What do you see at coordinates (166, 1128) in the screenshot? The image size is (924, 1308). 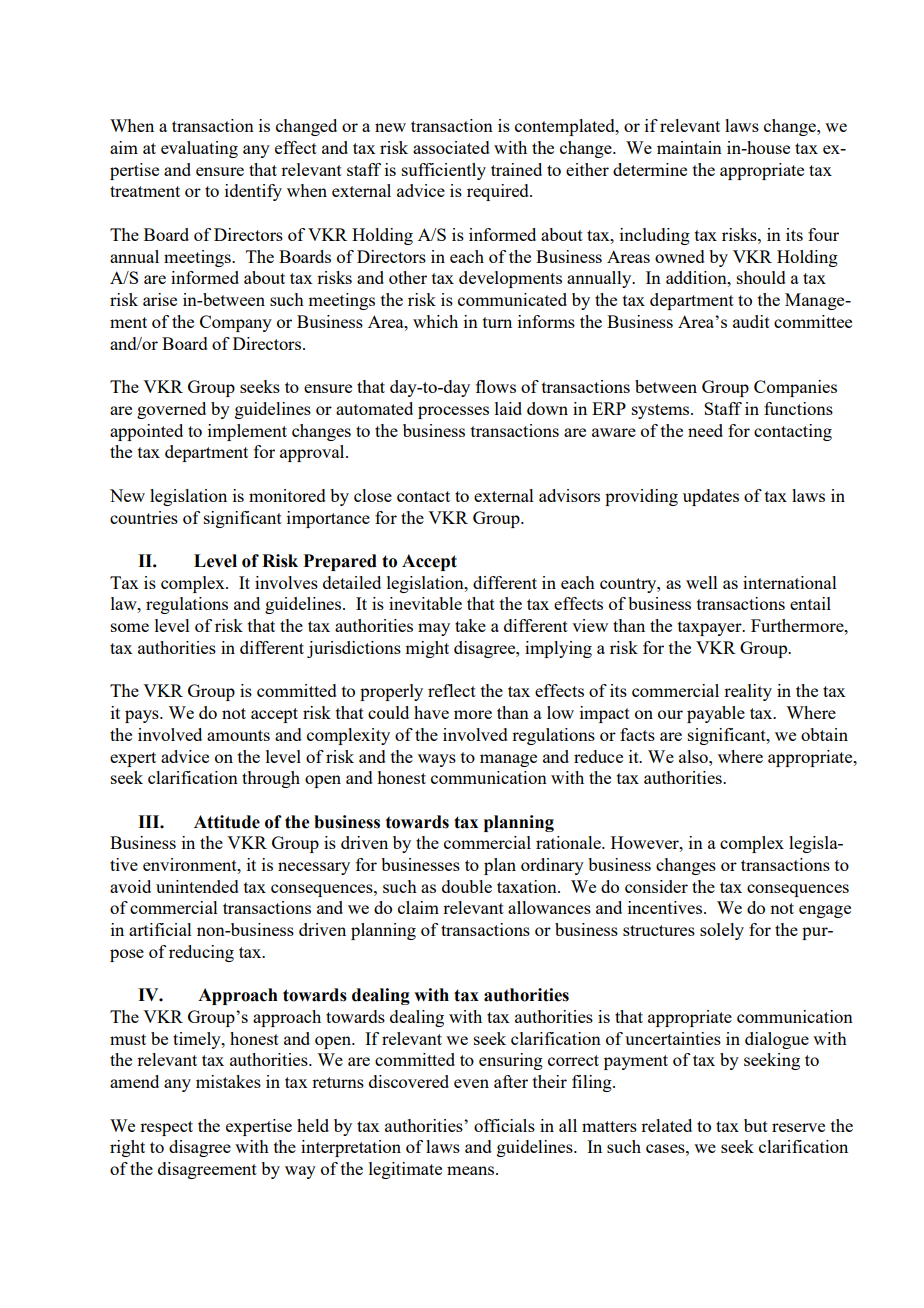 I see `respect` at bounding box center [166, 1128].
